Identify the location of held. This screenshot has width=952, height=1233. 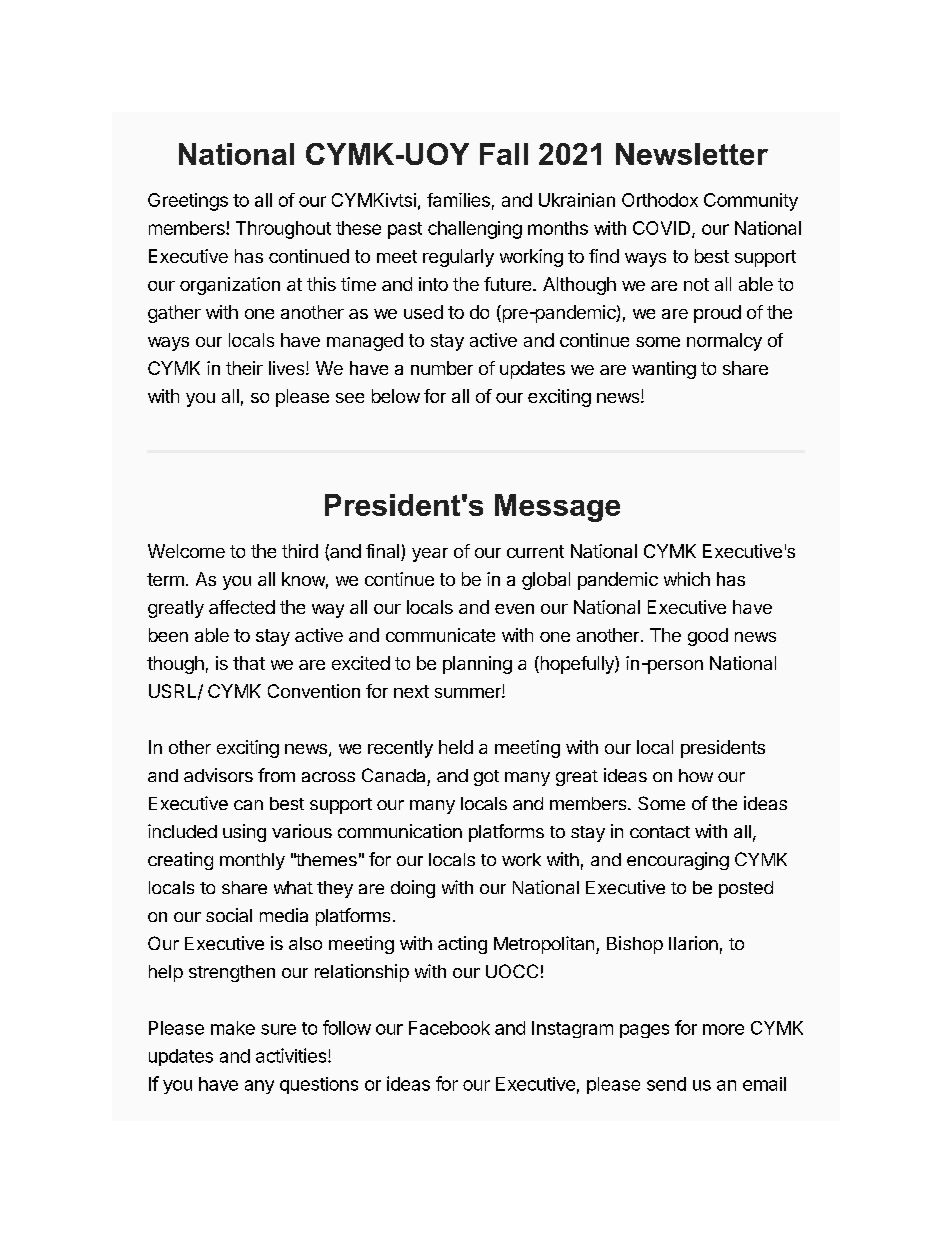
(456, 747).
